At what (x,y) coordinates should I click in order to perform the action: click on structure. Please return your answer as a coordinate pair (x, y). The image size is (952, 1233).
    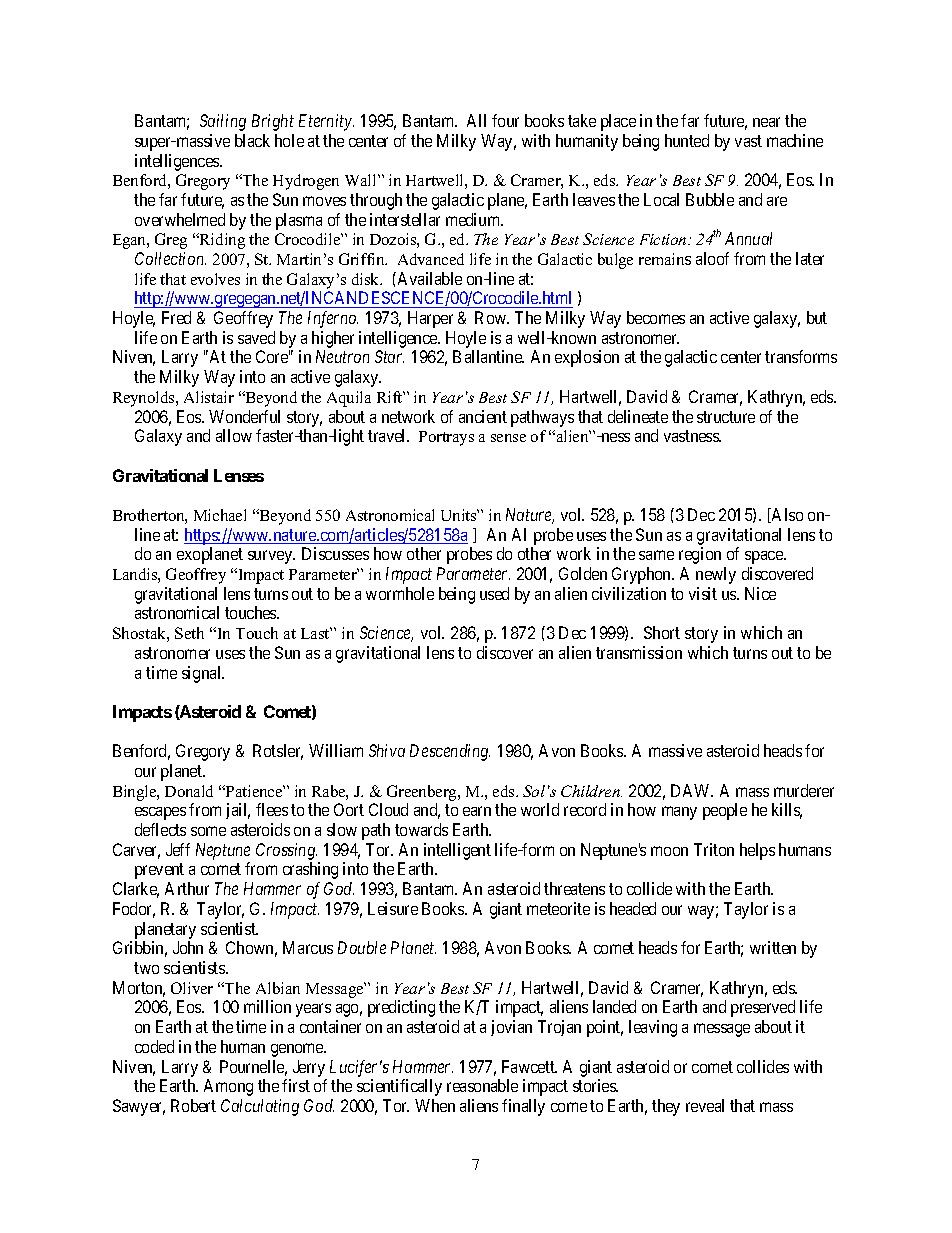
    Looking at the image, I should click on (726, 417).
